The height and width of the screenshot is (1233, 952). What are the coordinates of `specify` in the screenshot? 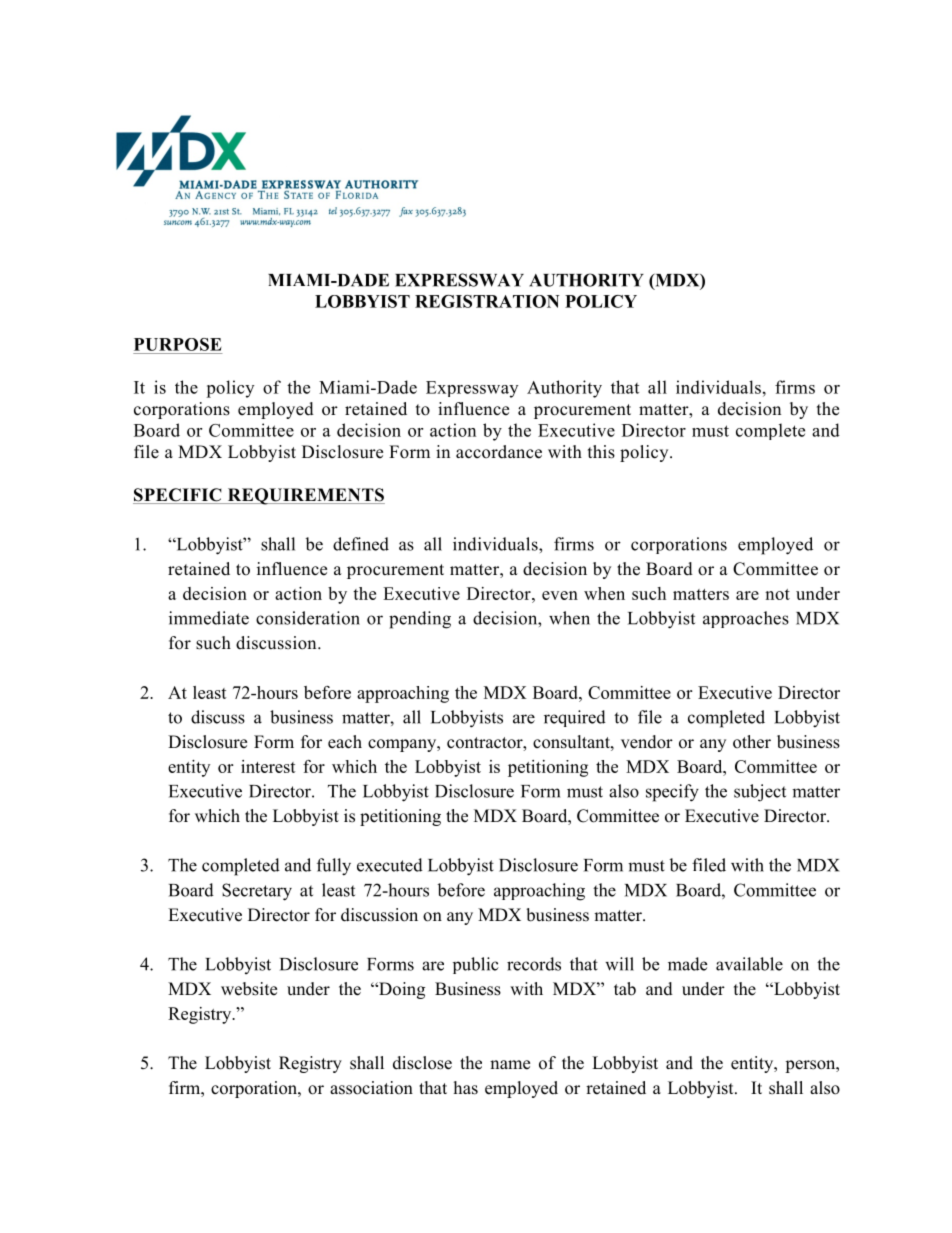 It's located at (672, 793).
